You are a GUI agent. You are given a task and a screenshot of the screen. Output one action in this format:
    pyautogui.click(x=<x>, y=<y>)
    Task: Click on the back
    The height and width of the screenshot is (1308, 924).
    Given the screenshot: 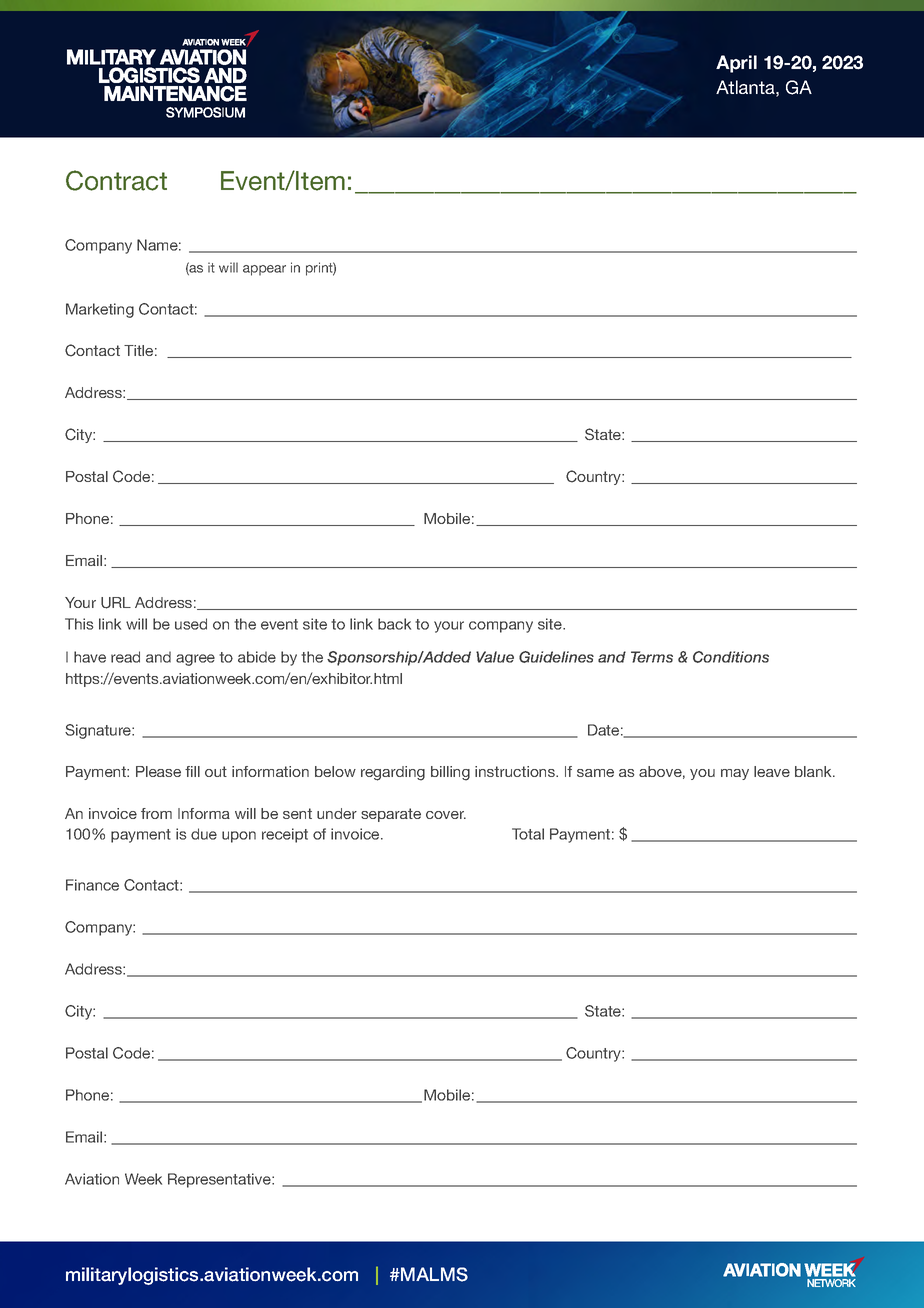 What is the action you would take?
    pyautogui.click(x=394, y=624)
